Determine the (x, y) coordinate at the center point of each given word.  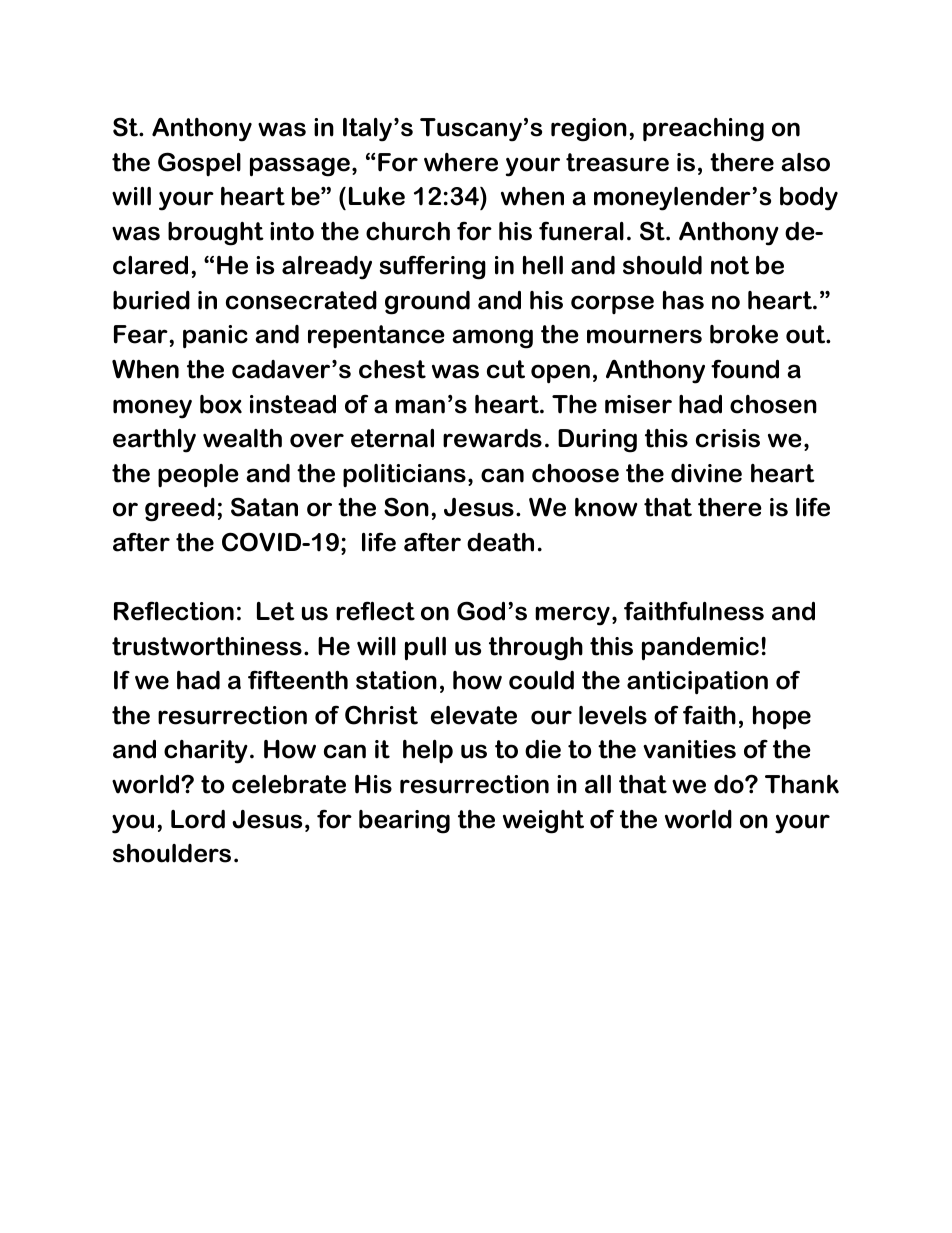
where (461, 162)
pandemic (700, 649)
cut (506, 369)
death (500, 542)
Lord (198, 819)
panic (215, 337)
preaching (703, 130)
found (745, 369)
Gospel (199, 164)
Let (276, 611)
